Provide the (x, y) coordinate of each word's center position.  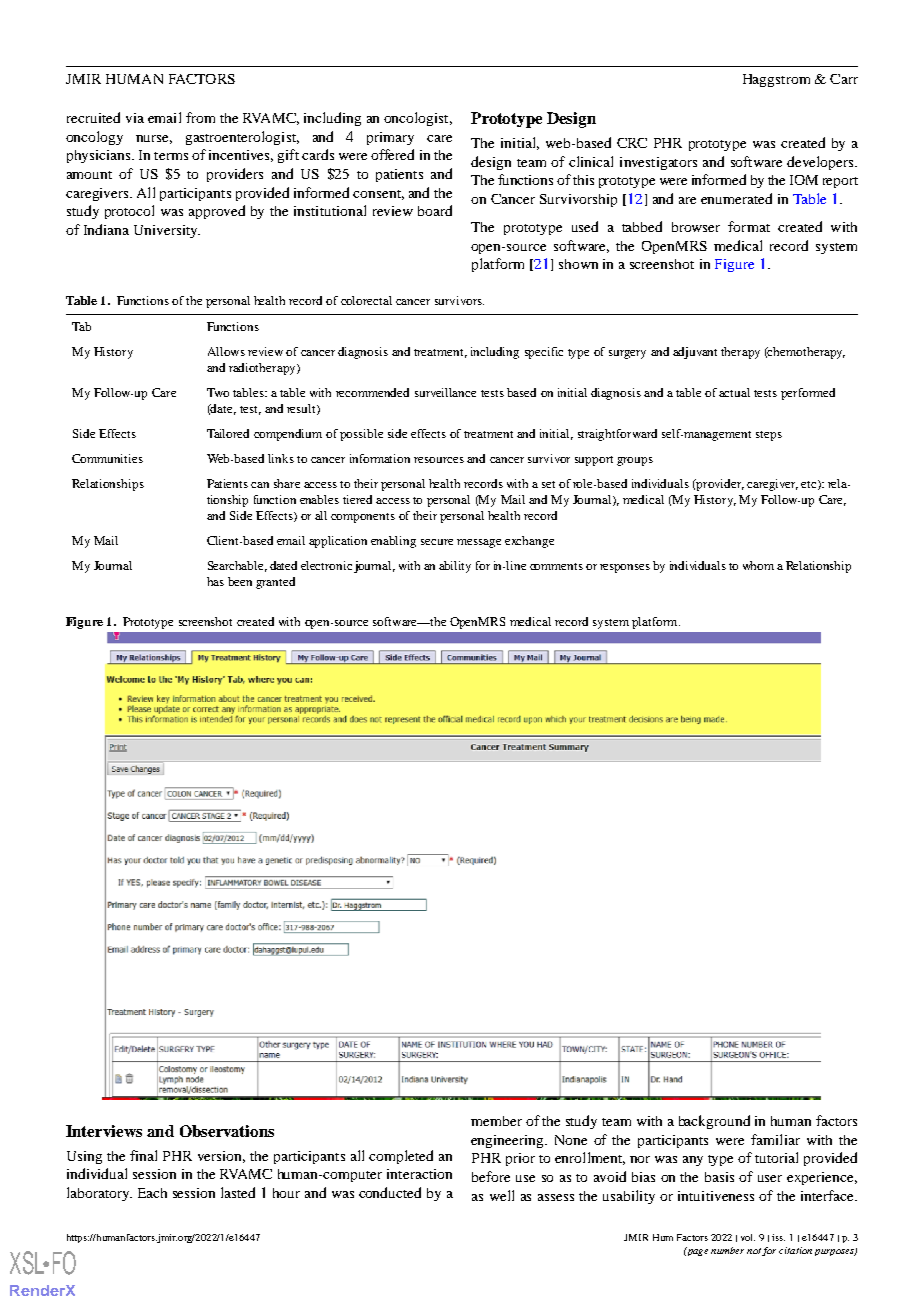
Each (152, 1193)
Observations (227, 1131)
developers (821, 163)
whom (758, 565)
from (200, 117)
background (714, 1122)
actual (734, 392)
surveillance (445, 392)
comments (556, 566)
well (502, 1195)
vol (748, 1237)
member (496, 1121)
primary (390, 138)
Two (218, 392)
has (215, 581)
